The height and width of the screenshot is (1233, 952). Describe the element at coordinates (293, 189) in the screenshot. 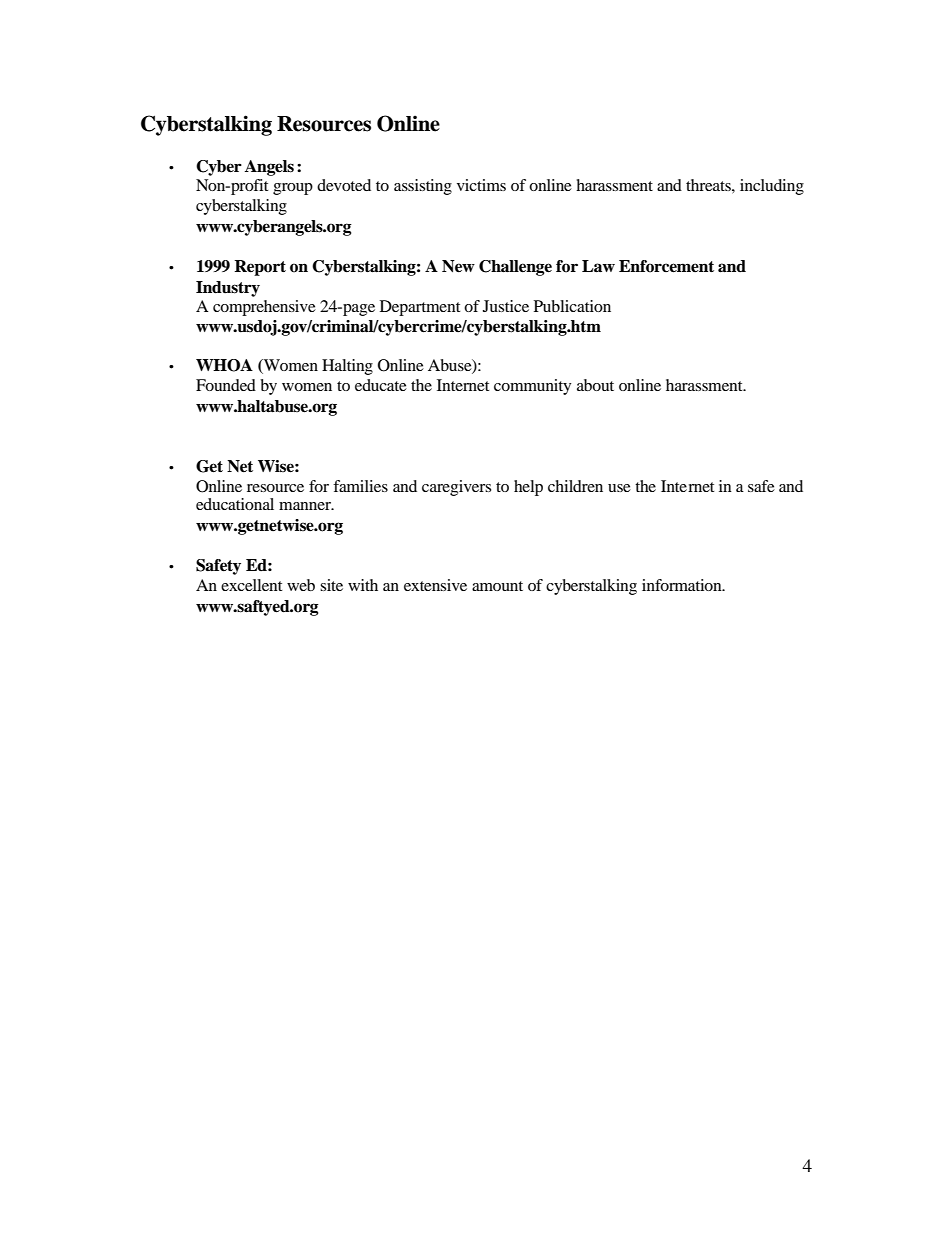

I see `group` at that location.
